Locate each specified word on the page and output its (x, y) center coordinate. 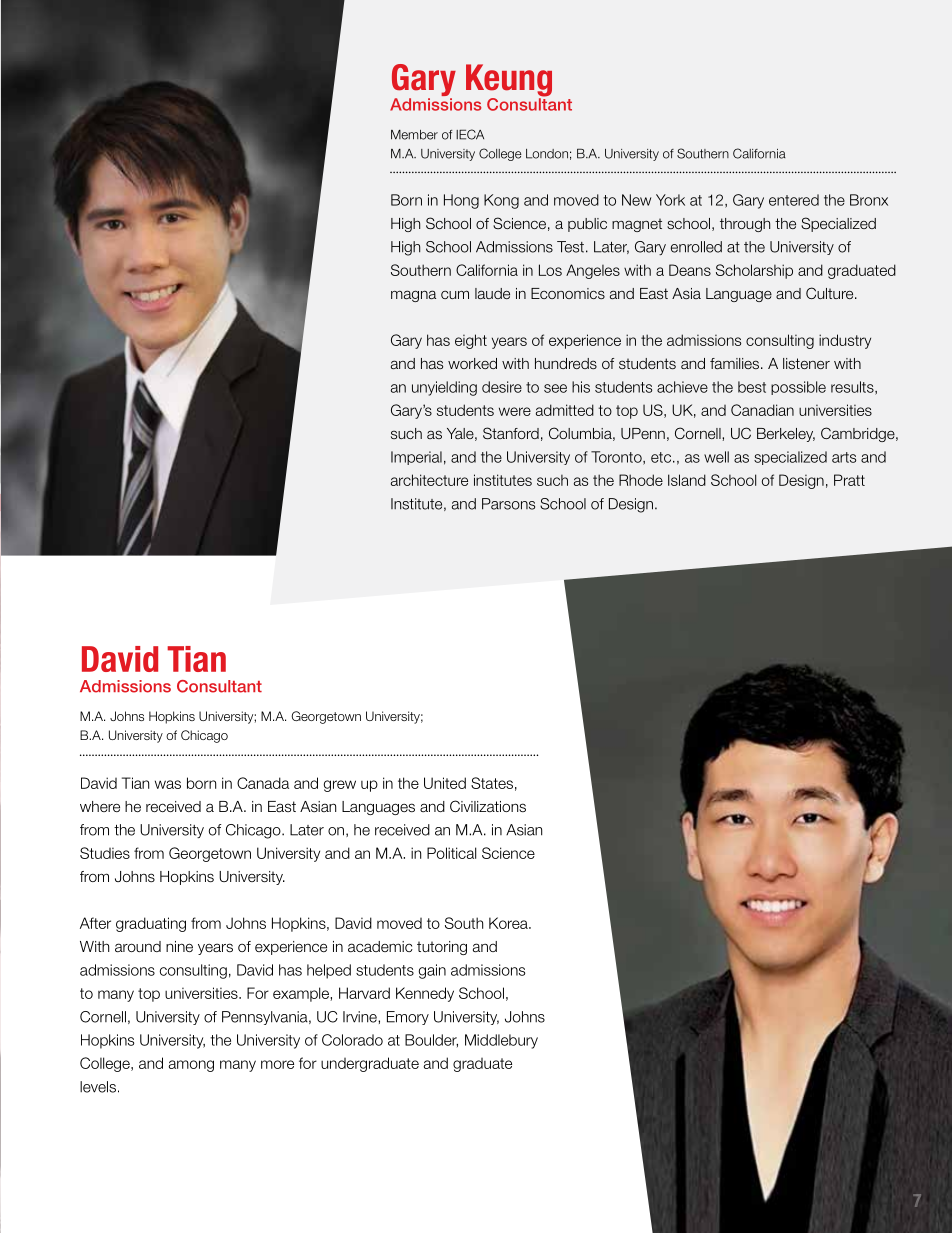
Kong (501, 201)
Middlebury (501, 1041)
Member (414, 135)
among (191, 1066)
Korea (509, 923)
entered (794, 200)
